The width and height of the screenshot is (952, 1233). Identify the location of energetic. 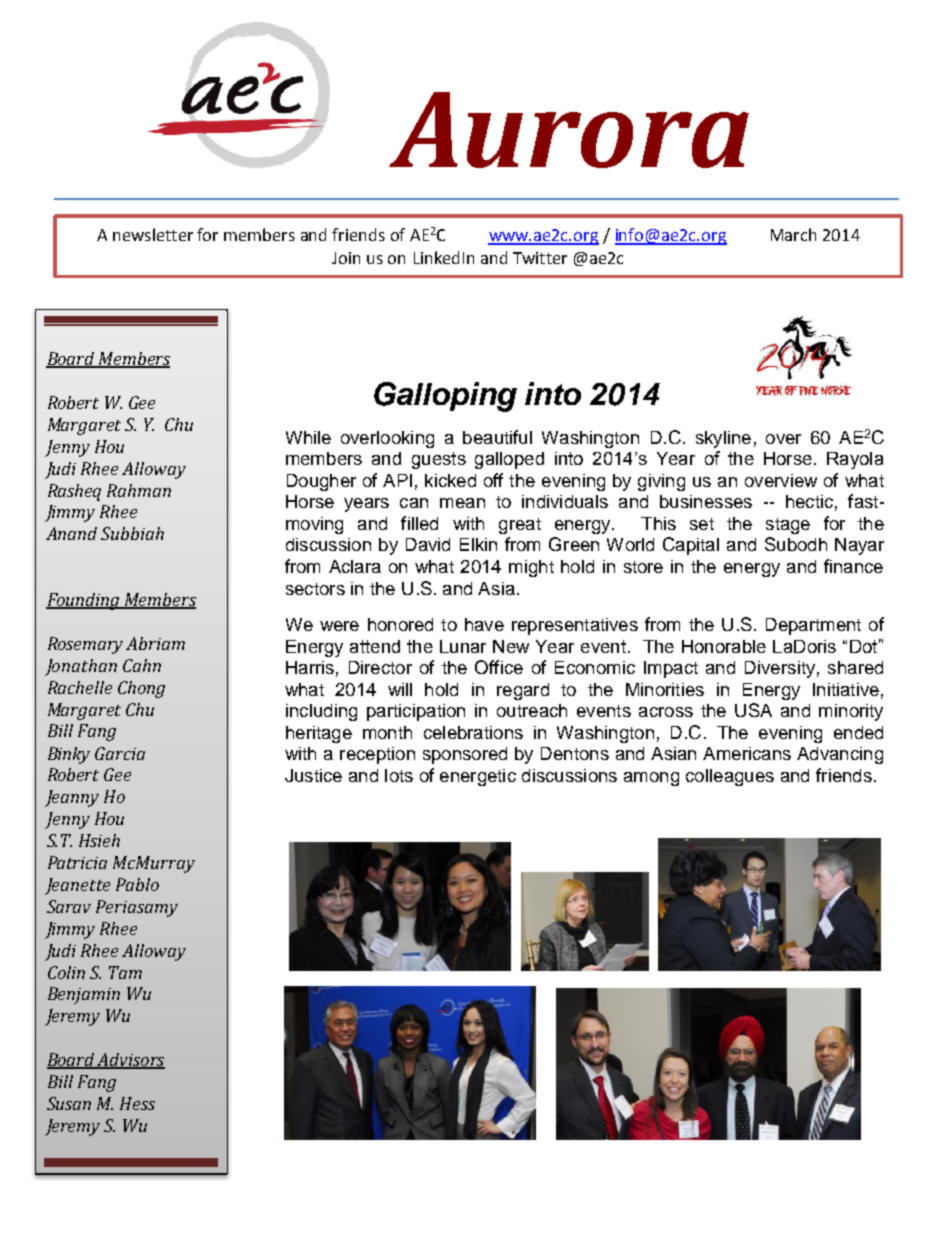
(478, 777).
